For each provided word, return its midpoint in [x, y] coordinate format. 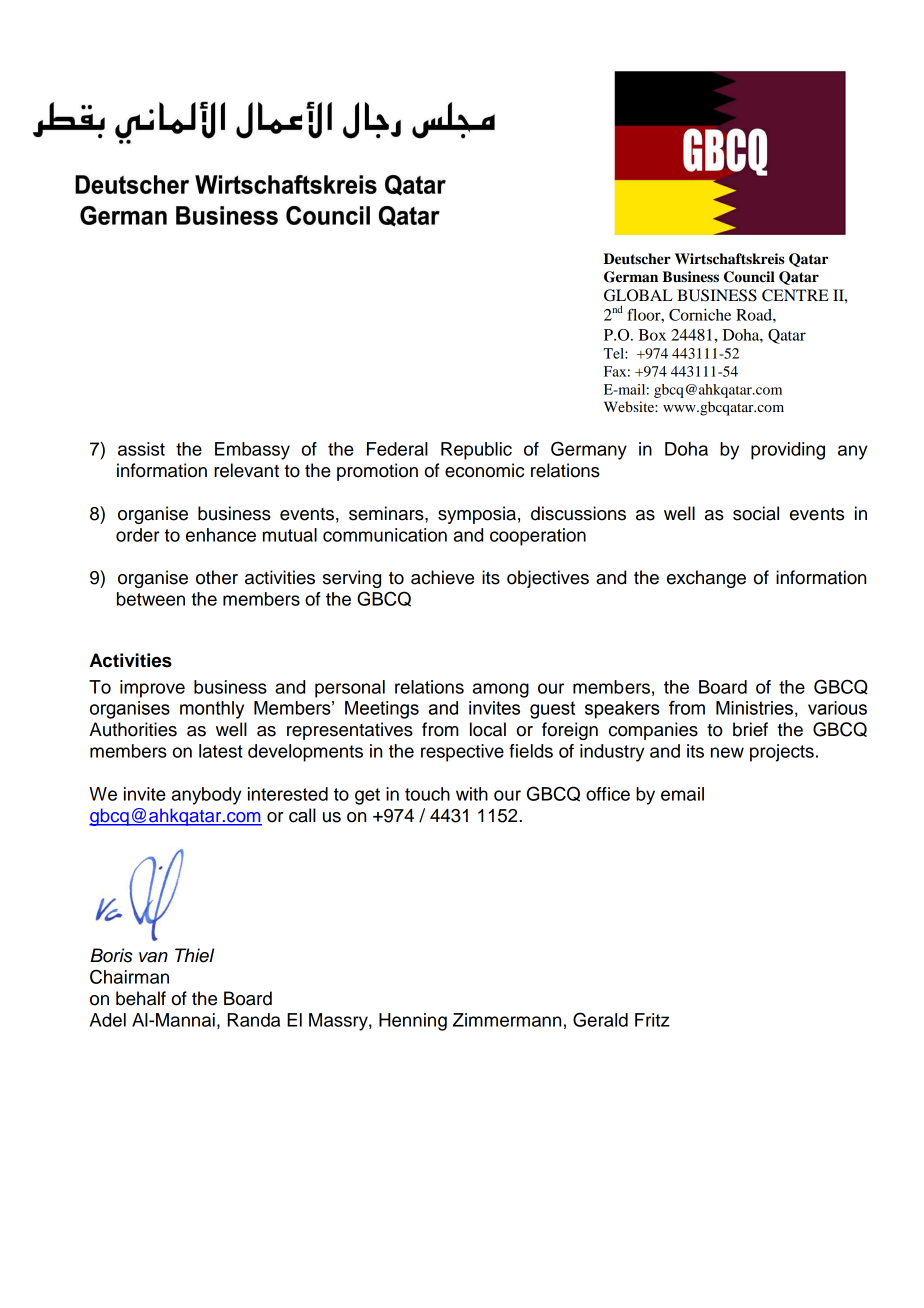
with [472, 794]
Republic [476, 451]
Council [749, 277]
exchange [706, 579]
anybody [206, 796]
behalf [141, 998]
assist [141, 449]
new [727, 752]
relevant [246, 470]
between [151, 599]
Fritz [652, 1020]
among [501, 690]
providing [788, 451]
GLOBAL [638, 295]
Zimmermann [507, 1020]
